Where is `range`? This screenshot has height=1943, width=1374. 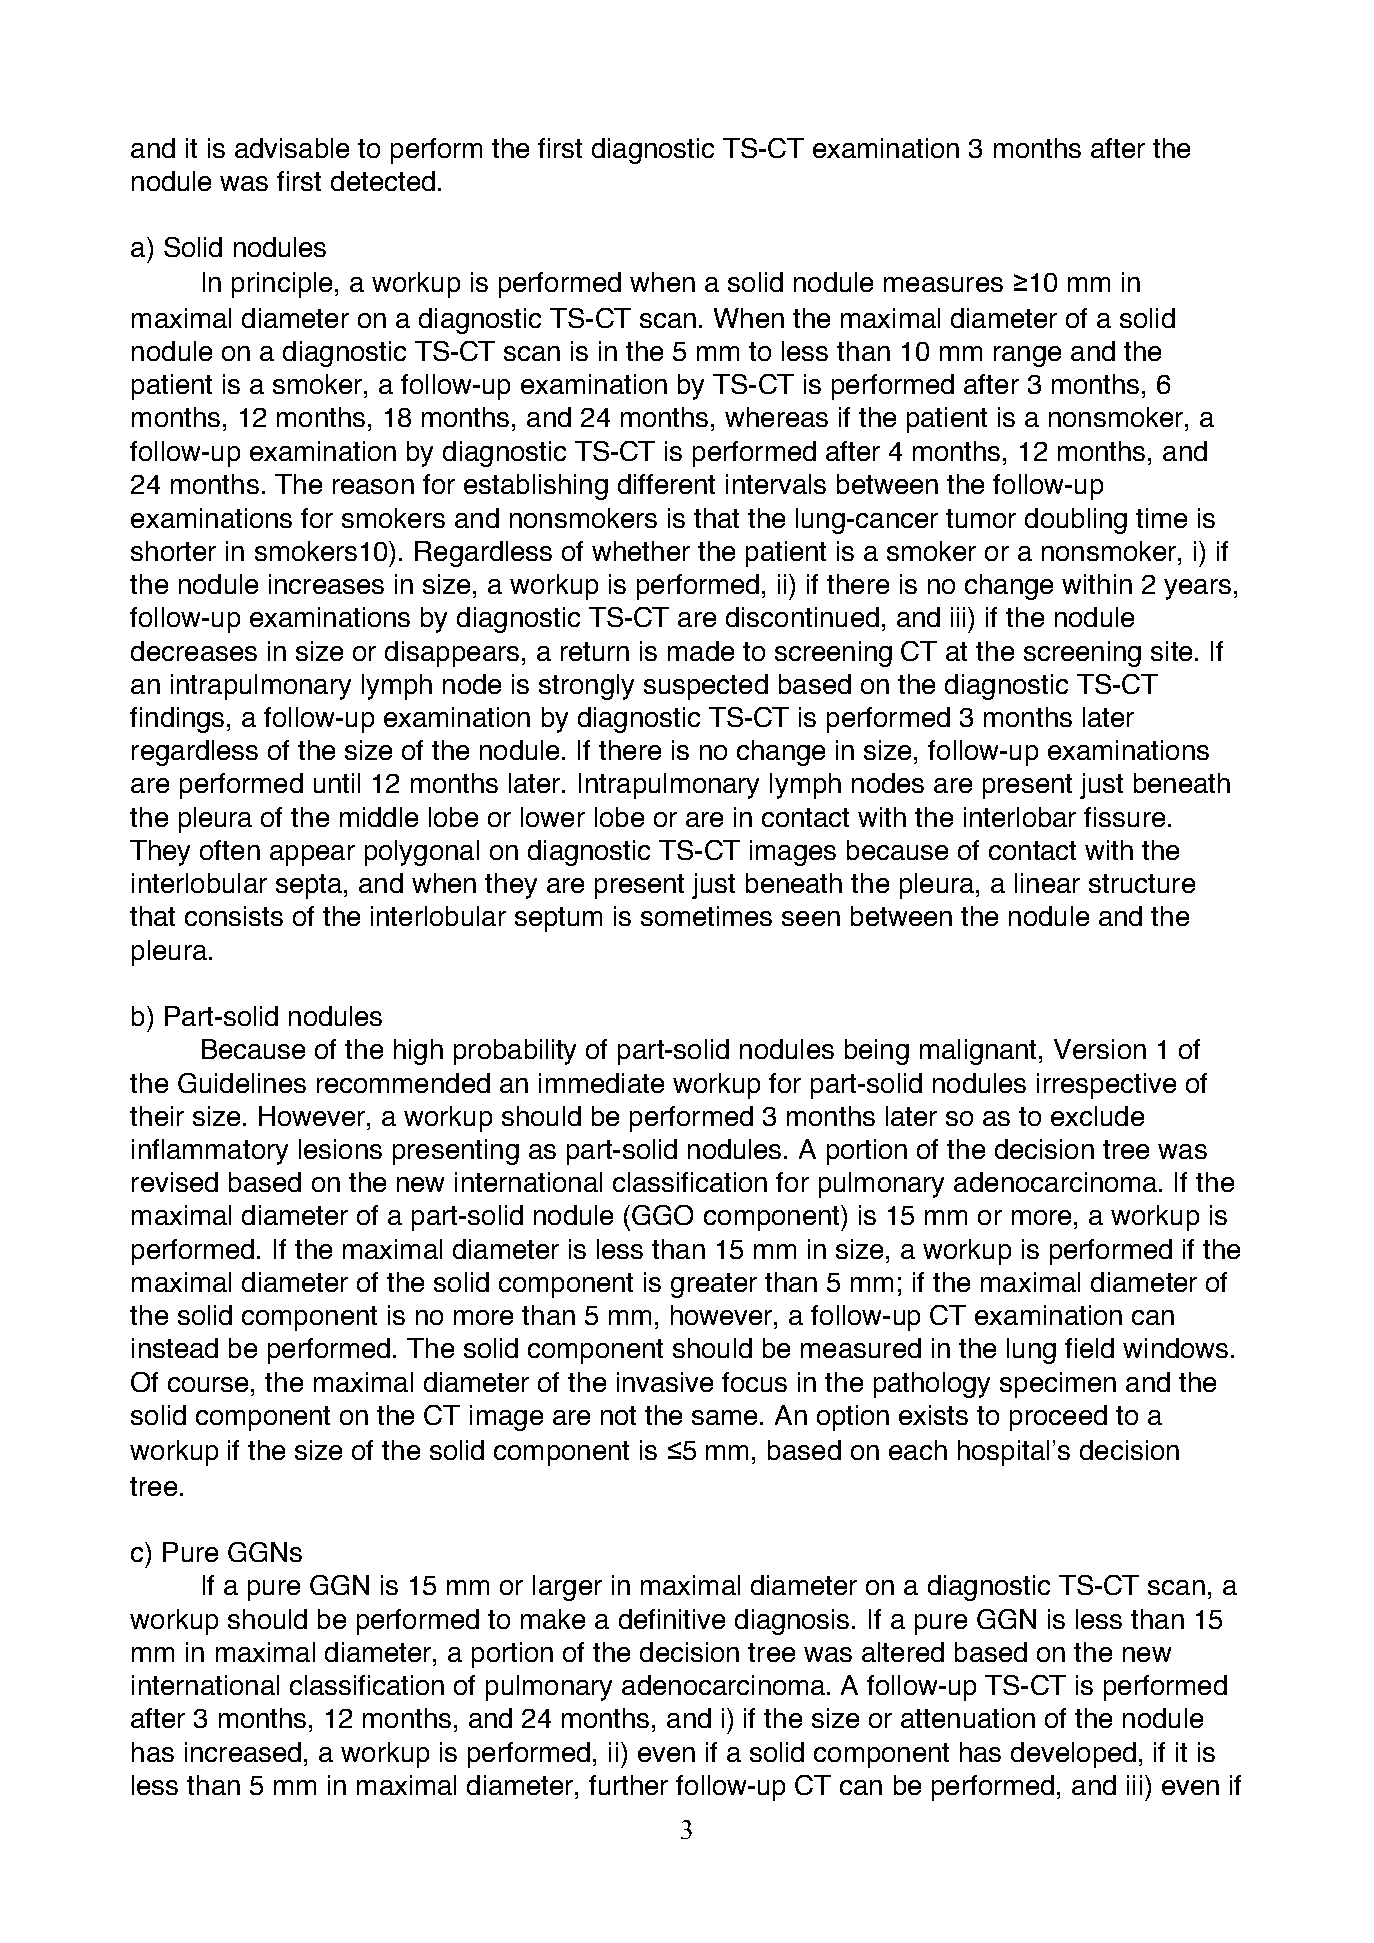 range is located at coordinates (1027, 356).
